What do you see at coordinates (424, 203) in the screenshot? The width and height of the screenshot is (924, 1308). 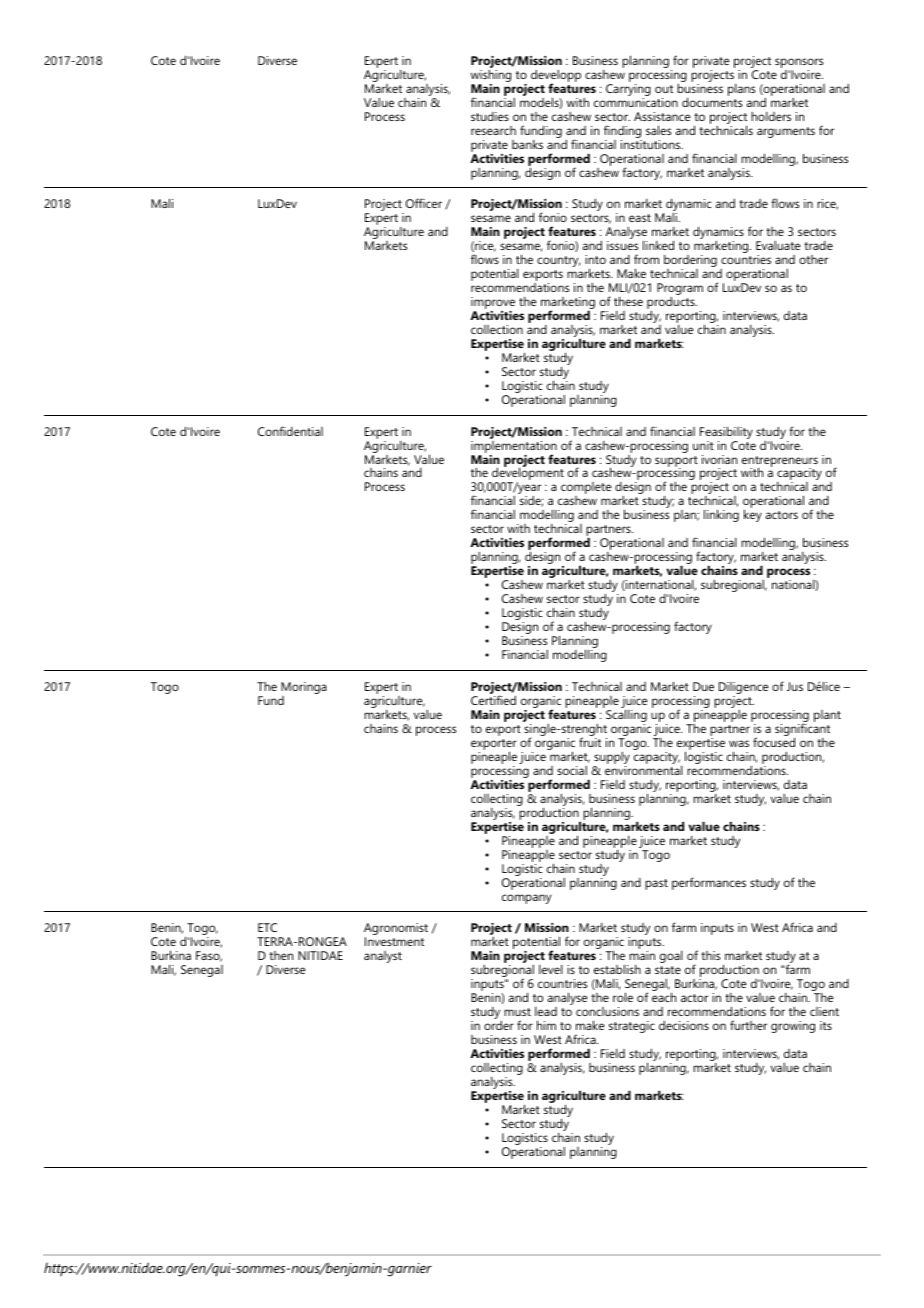 I see `Officer` at bounding box center [424, 203].
